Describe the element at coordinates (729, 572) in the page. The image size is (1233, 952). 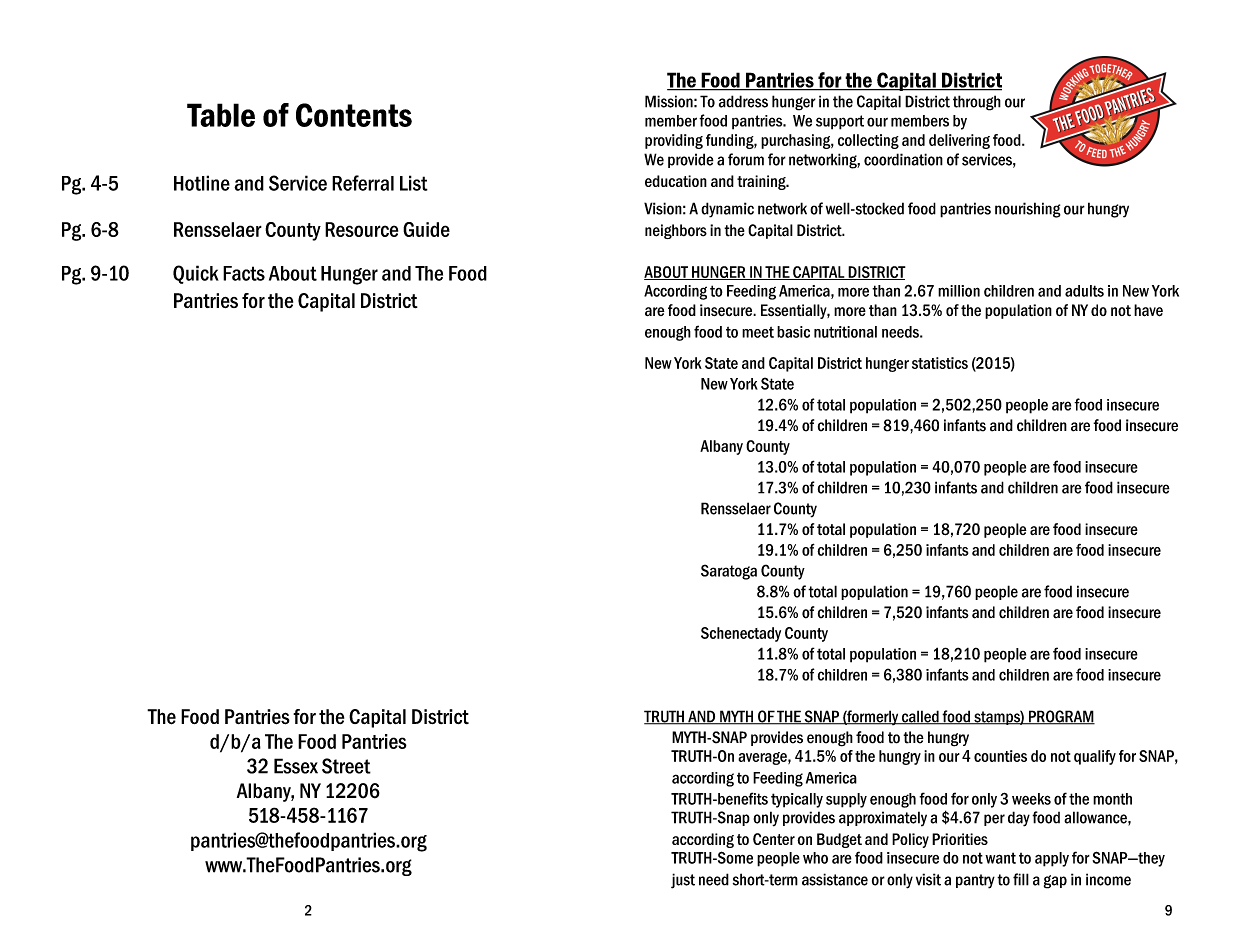
I see `Saratoga` at that location.
